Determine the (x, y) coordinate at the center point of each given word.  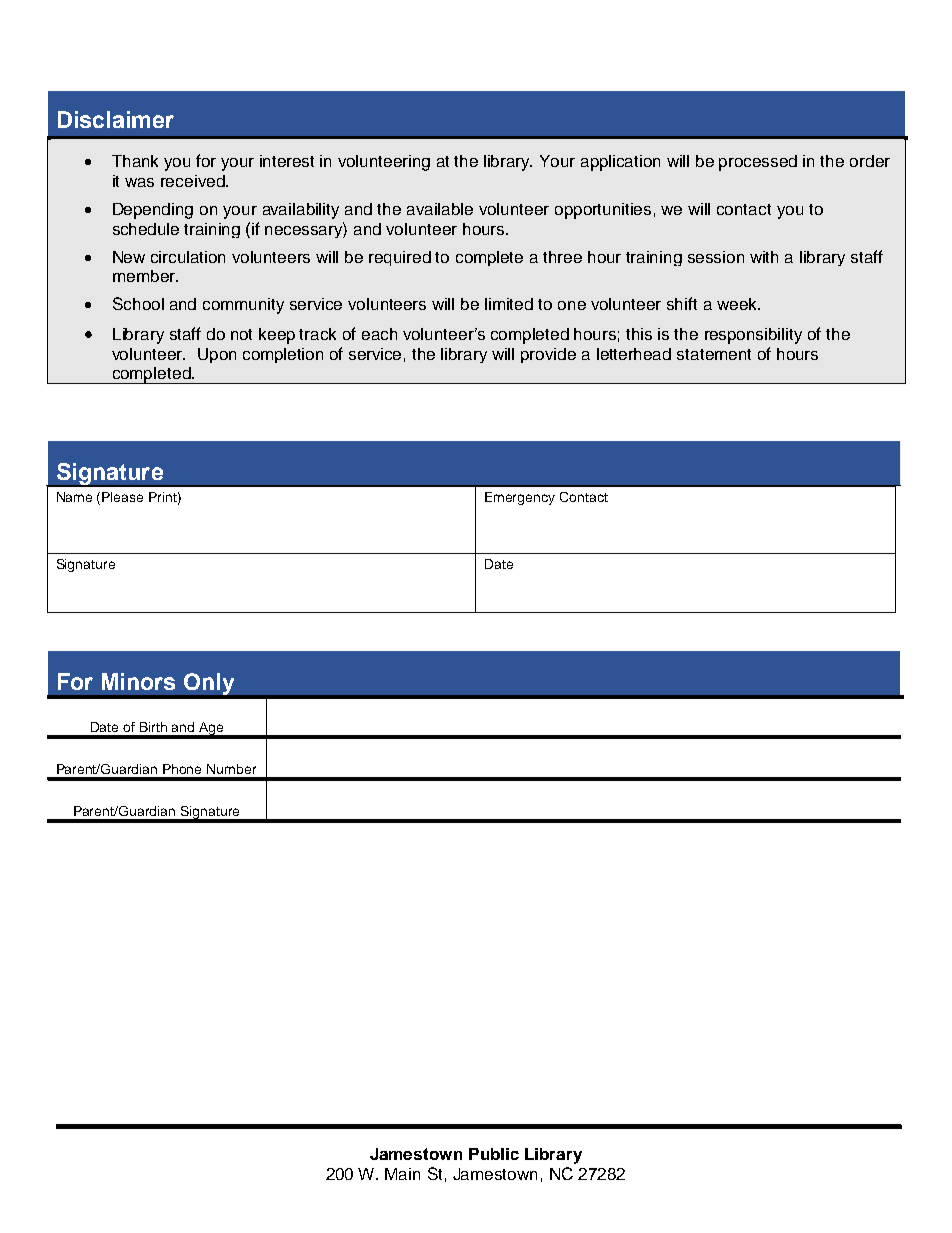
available (440, 209)
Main (402, 1174)
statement (714, 354)
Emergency (520, 498)
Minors (138, 681)
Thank (135, 161)
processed (758, 163)
